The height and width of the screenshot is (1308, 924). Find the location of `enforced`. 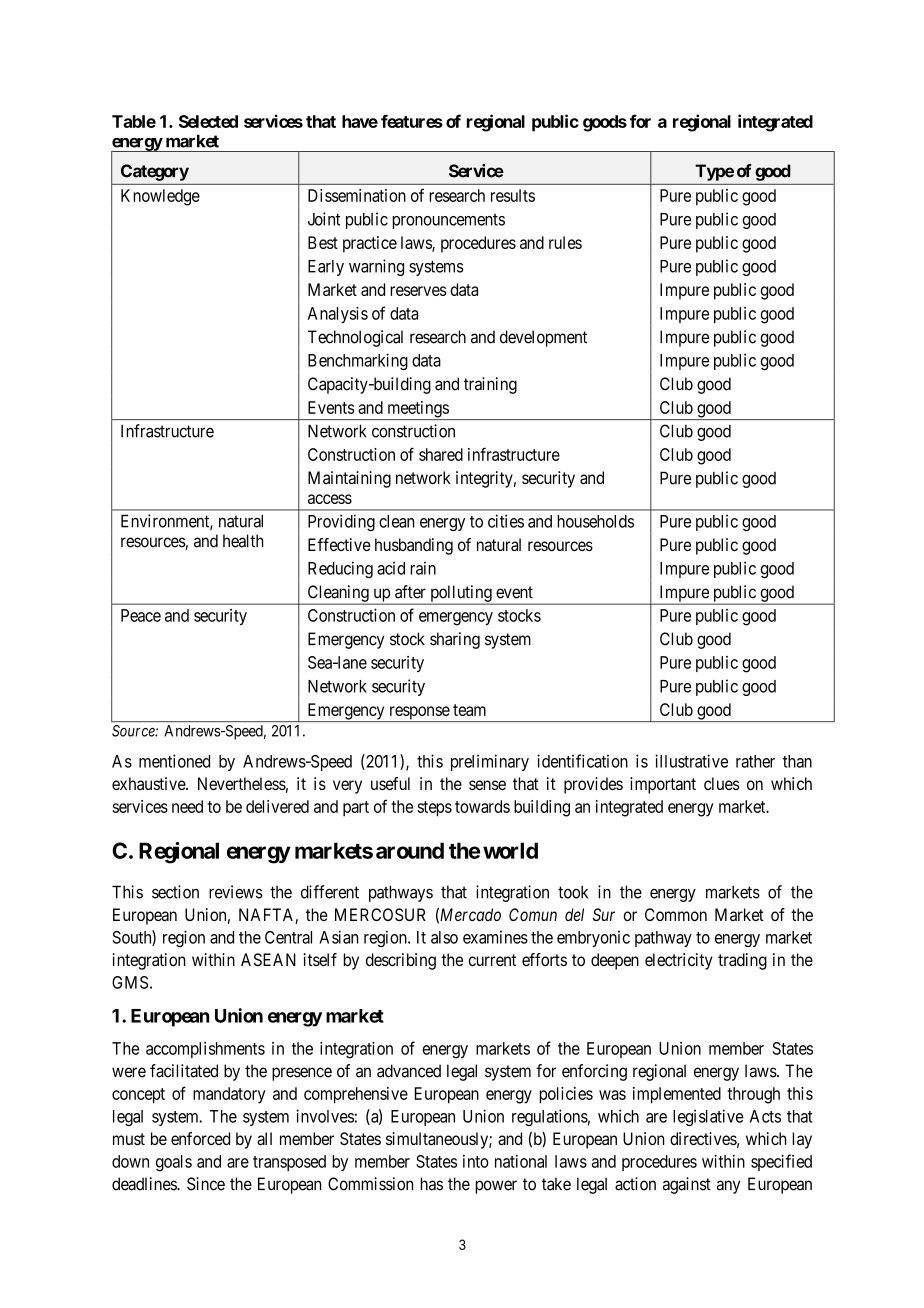

enforced is located at coordinates (200, 1138).
